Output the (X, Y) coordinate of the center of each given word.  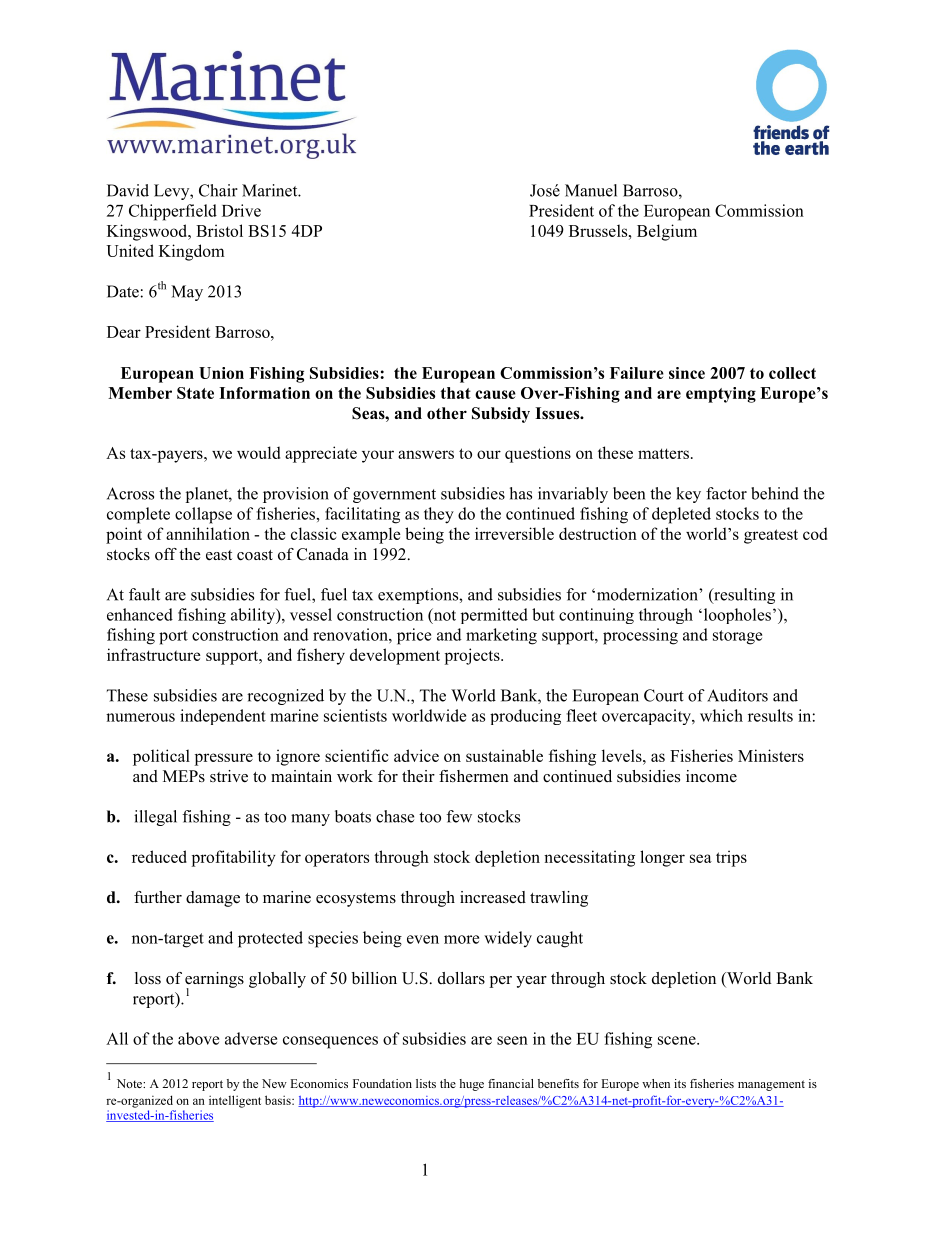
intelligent (235, 1101)
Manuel (591, 190)
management (771, 1085)
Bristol (219, 230)
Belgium (667, 232)
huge (471, 1085)
